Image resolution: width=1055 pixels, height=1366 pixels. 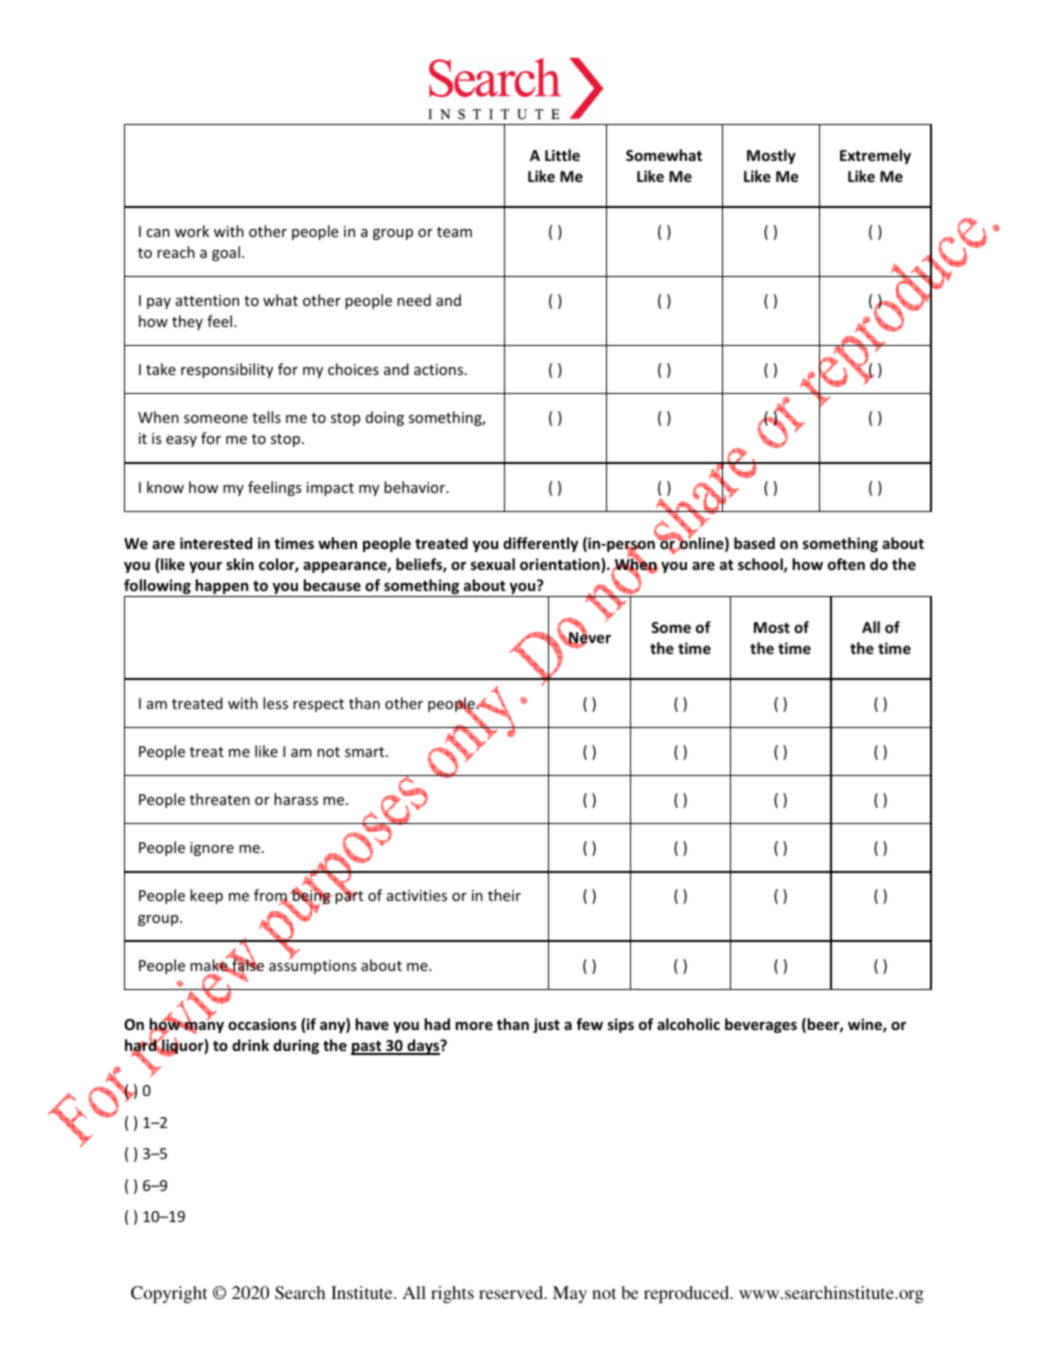 I want to click on less, so click(x=275, y=703).
